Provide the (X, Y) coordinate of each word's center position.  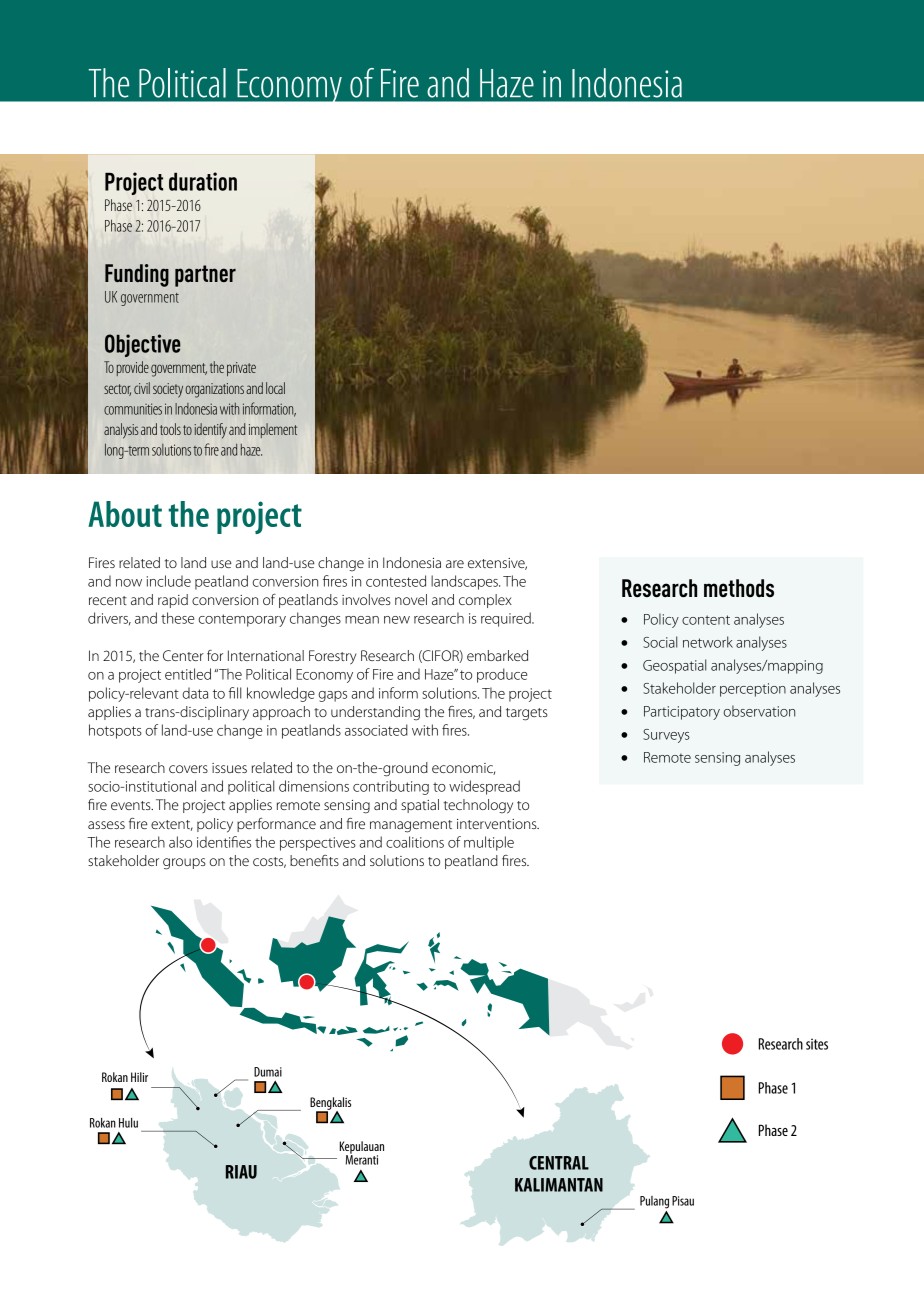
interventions (498, 824)
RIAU (241, 1172)
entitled (188, 674)
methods (739, 588)
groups (184, 864)
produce (502, 675)
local (275, 388)
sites (817, 1044)
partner (205, 276)
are (455, 564)
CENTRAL (559, 1163)
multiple (489, 843)
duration (203, 181)
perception (753, 690)
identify (210, 431)
